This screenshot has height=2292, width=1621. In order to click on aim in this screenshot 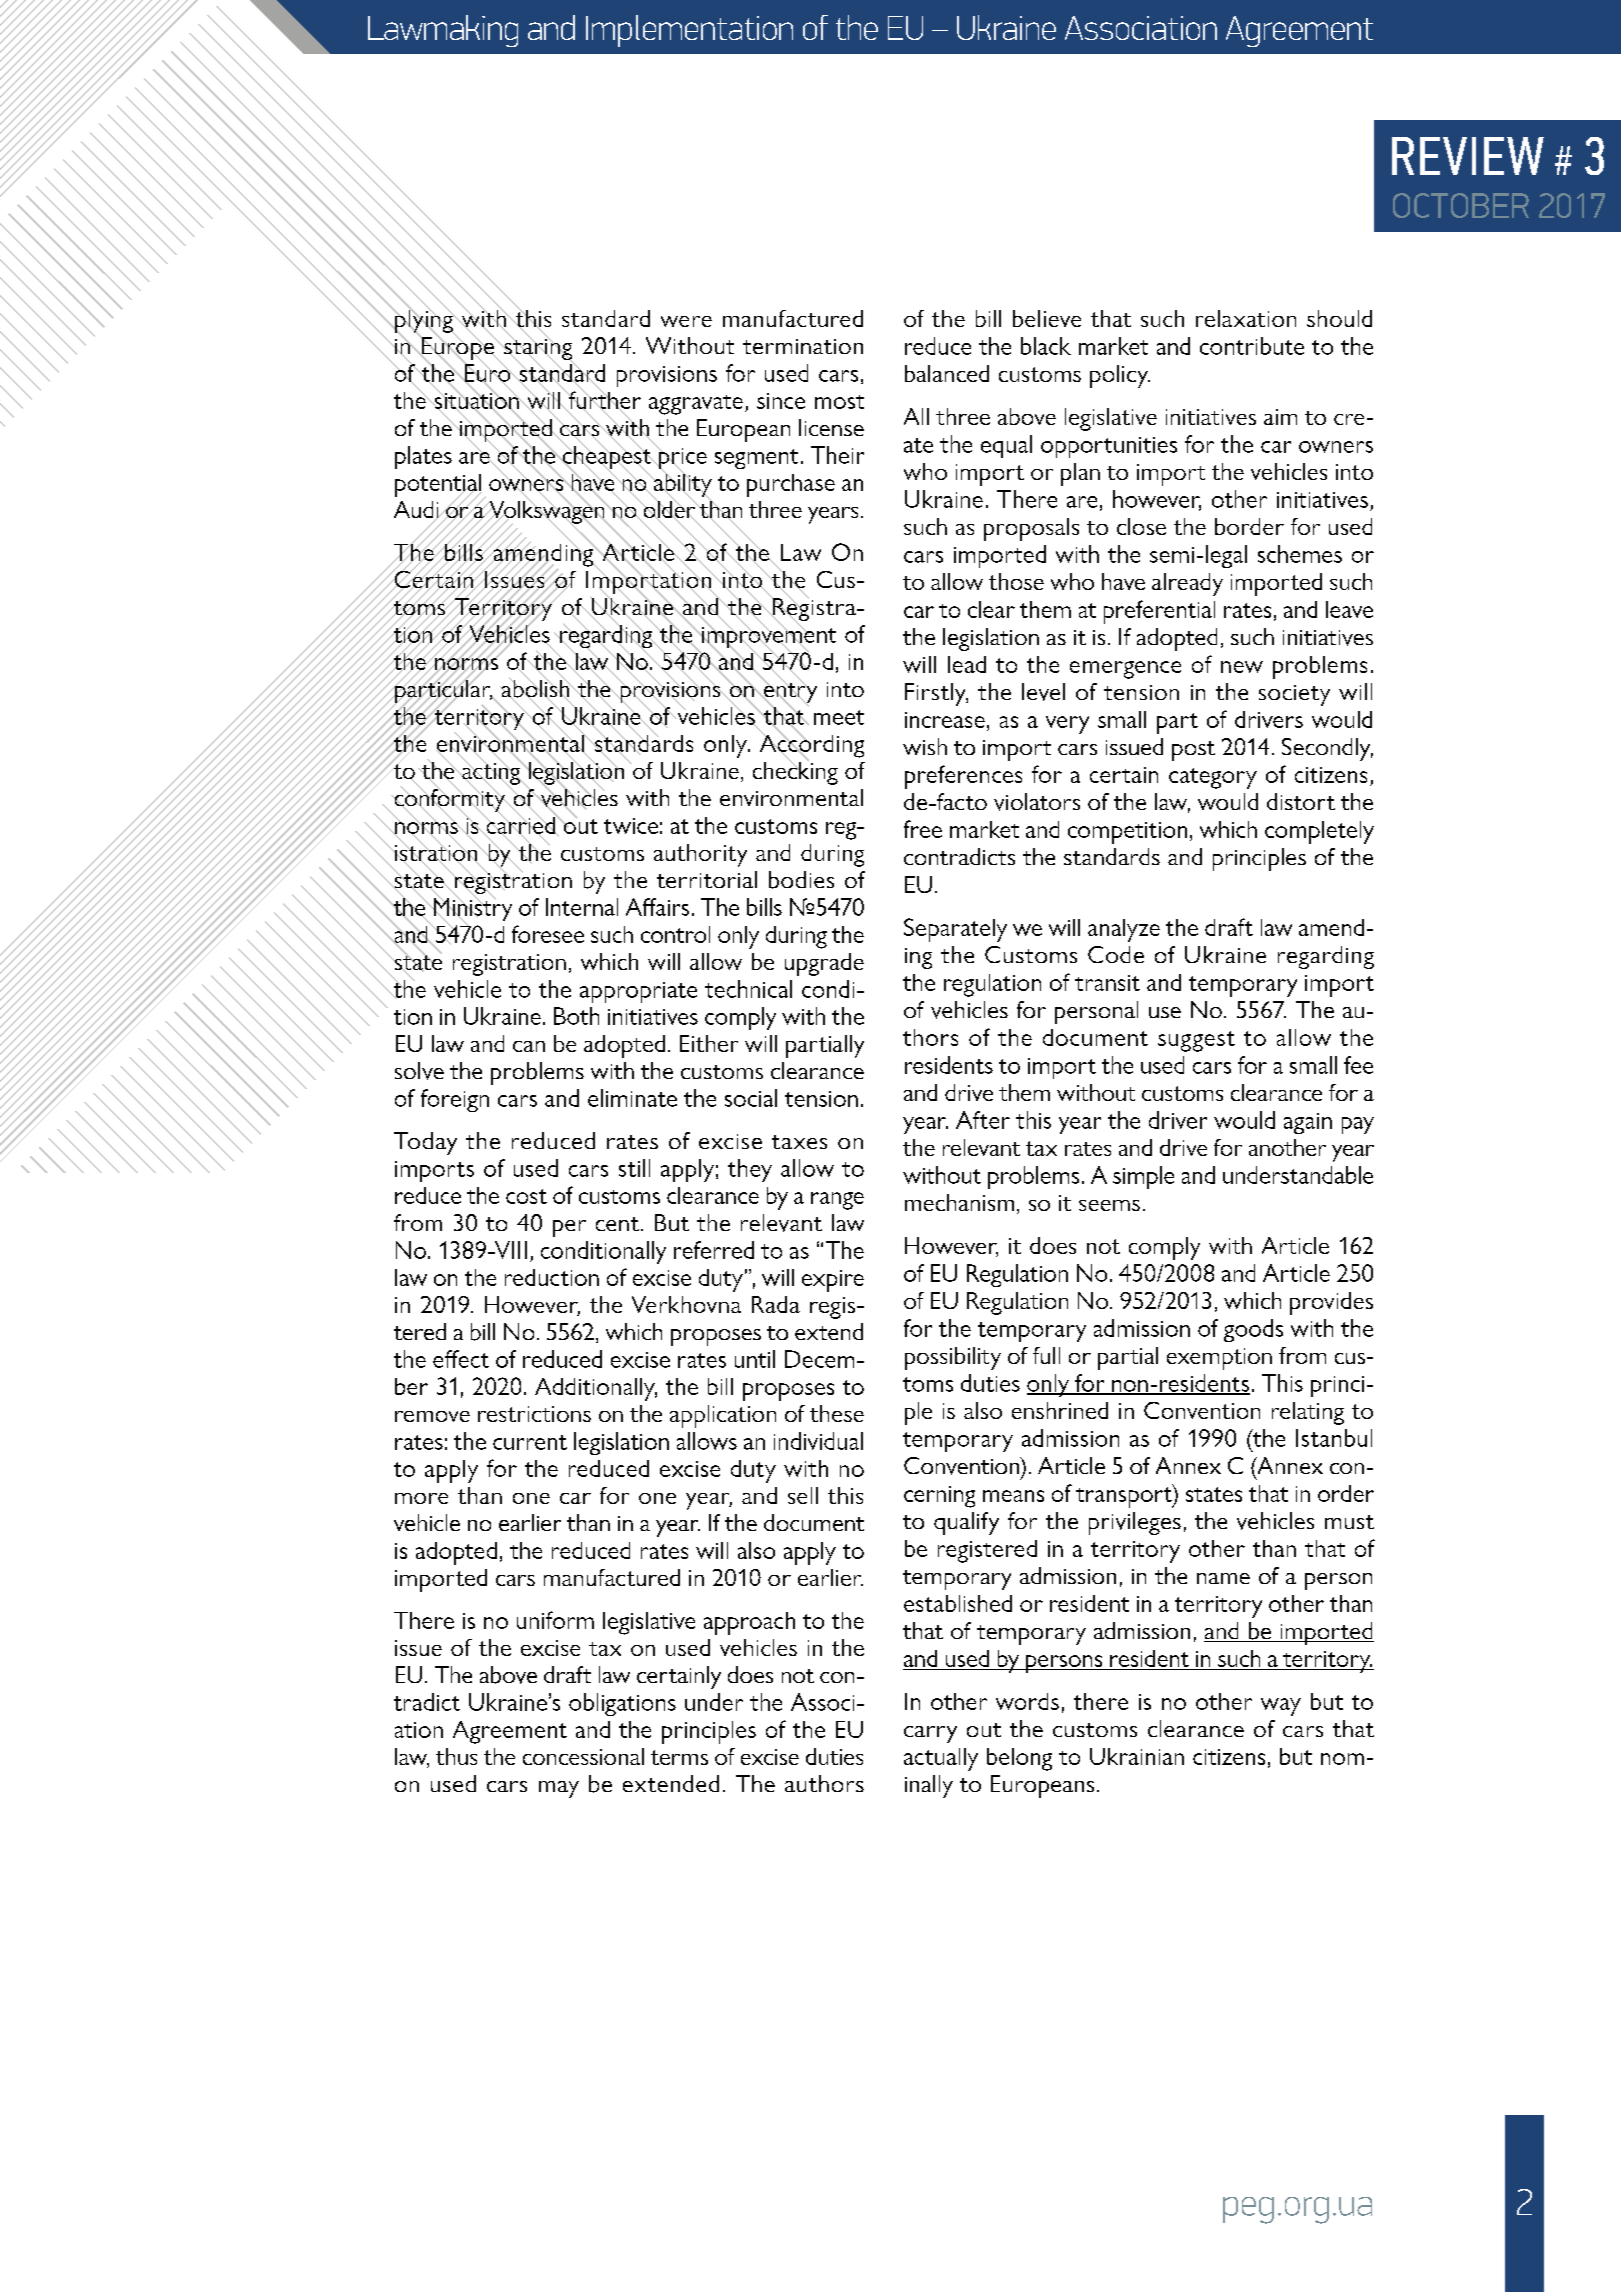, I will do `click(1280, 417)`.
